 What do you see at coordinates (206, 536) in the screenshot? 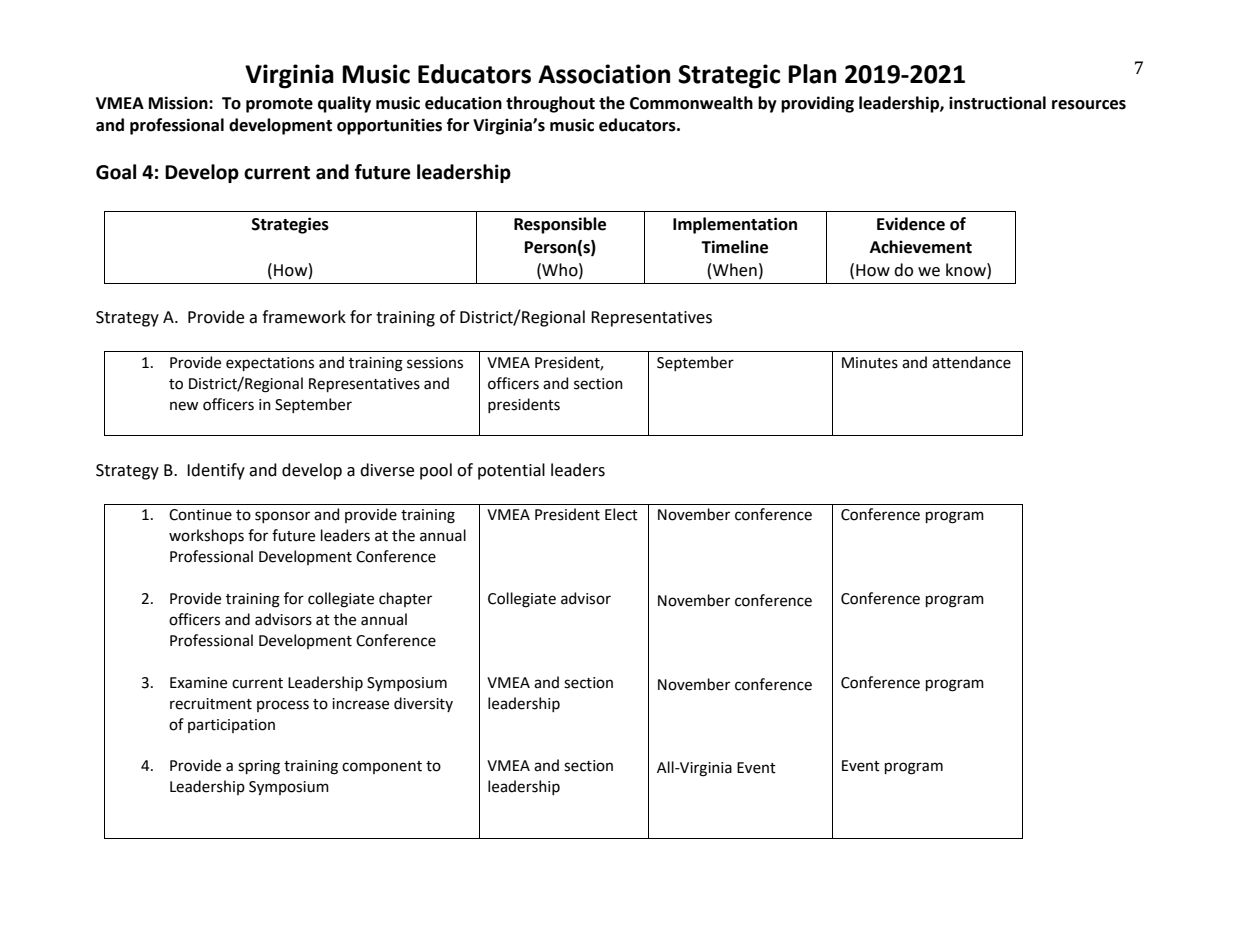
I see `workshops` at bounding box center [206, 536].
